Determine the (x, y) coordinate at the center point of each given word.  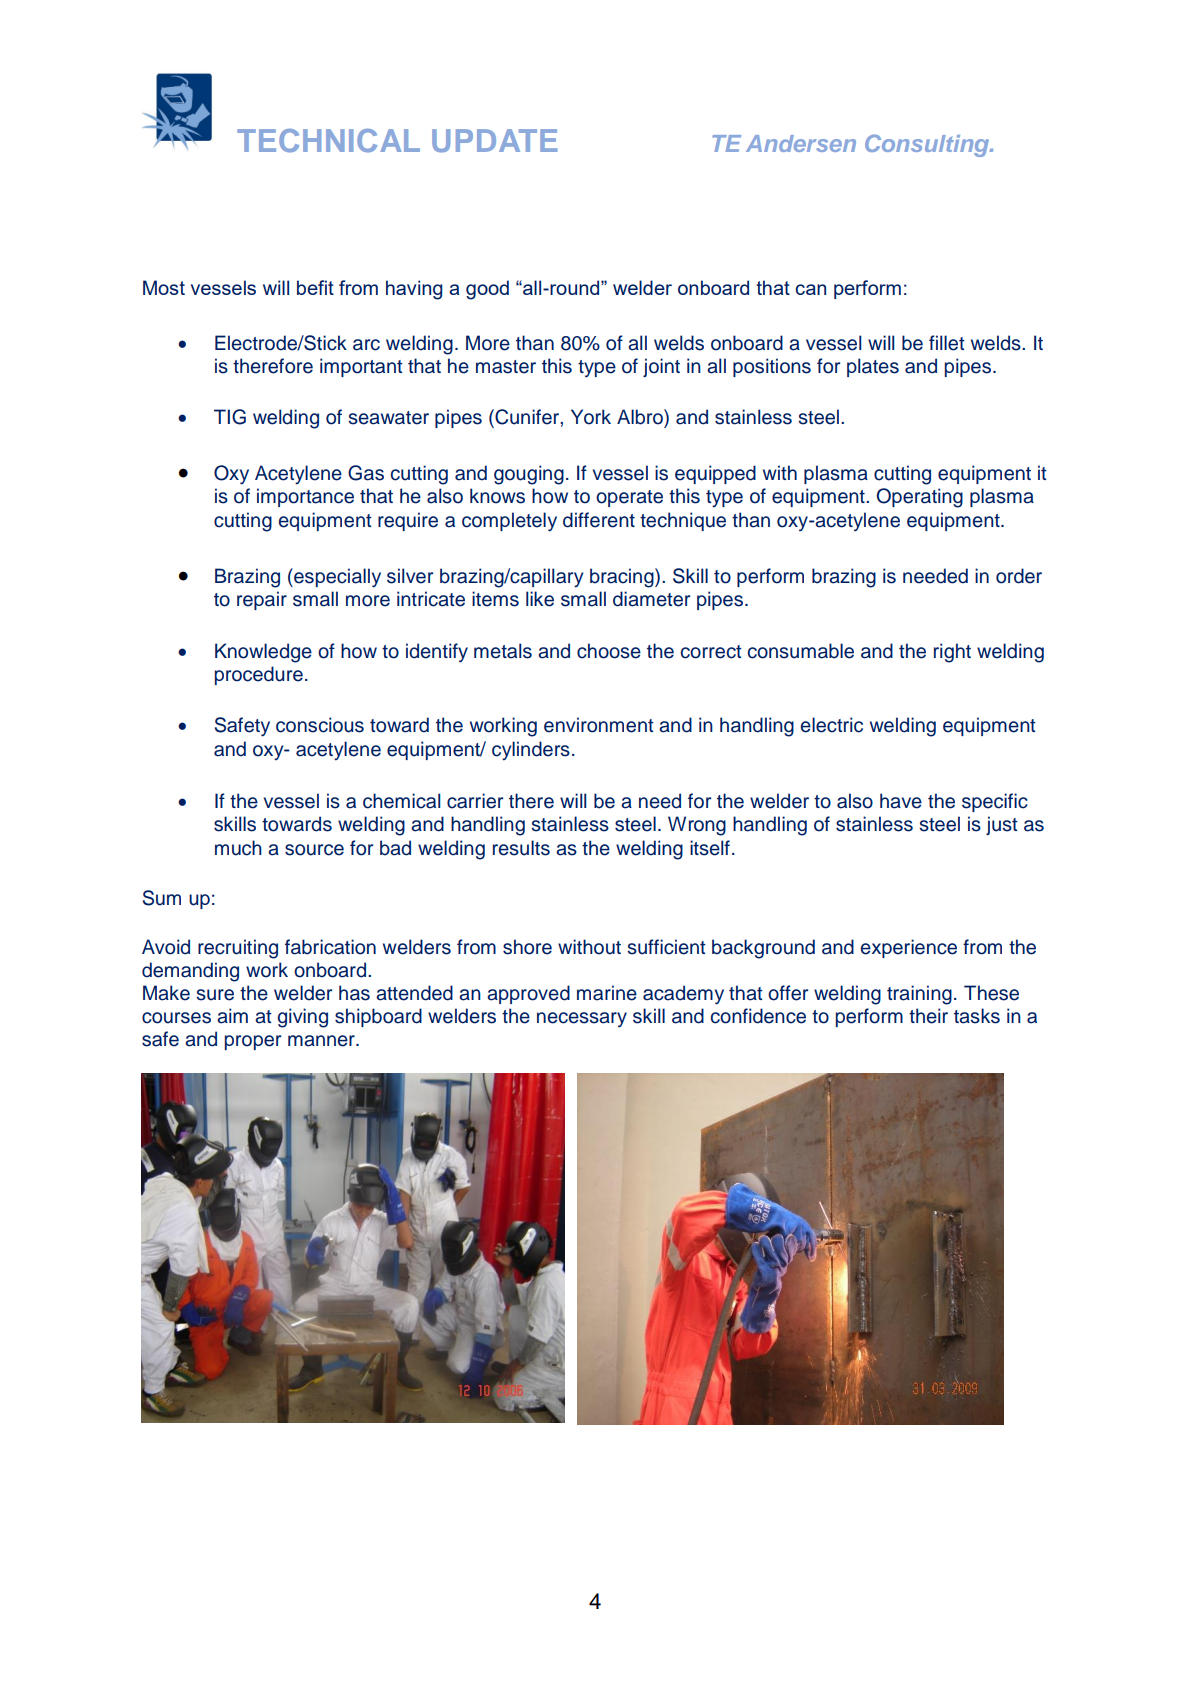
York (591, 417)
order (1019, 576)
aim (232, 1016)
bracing (623, 578)
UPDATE (495, 141)
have (901, 801)
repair (262, 600)
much (238, 848)
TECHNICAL (328, 140)
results (521, 848)
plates (873, 367)
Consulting (928, 145)
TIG (230, 417)
